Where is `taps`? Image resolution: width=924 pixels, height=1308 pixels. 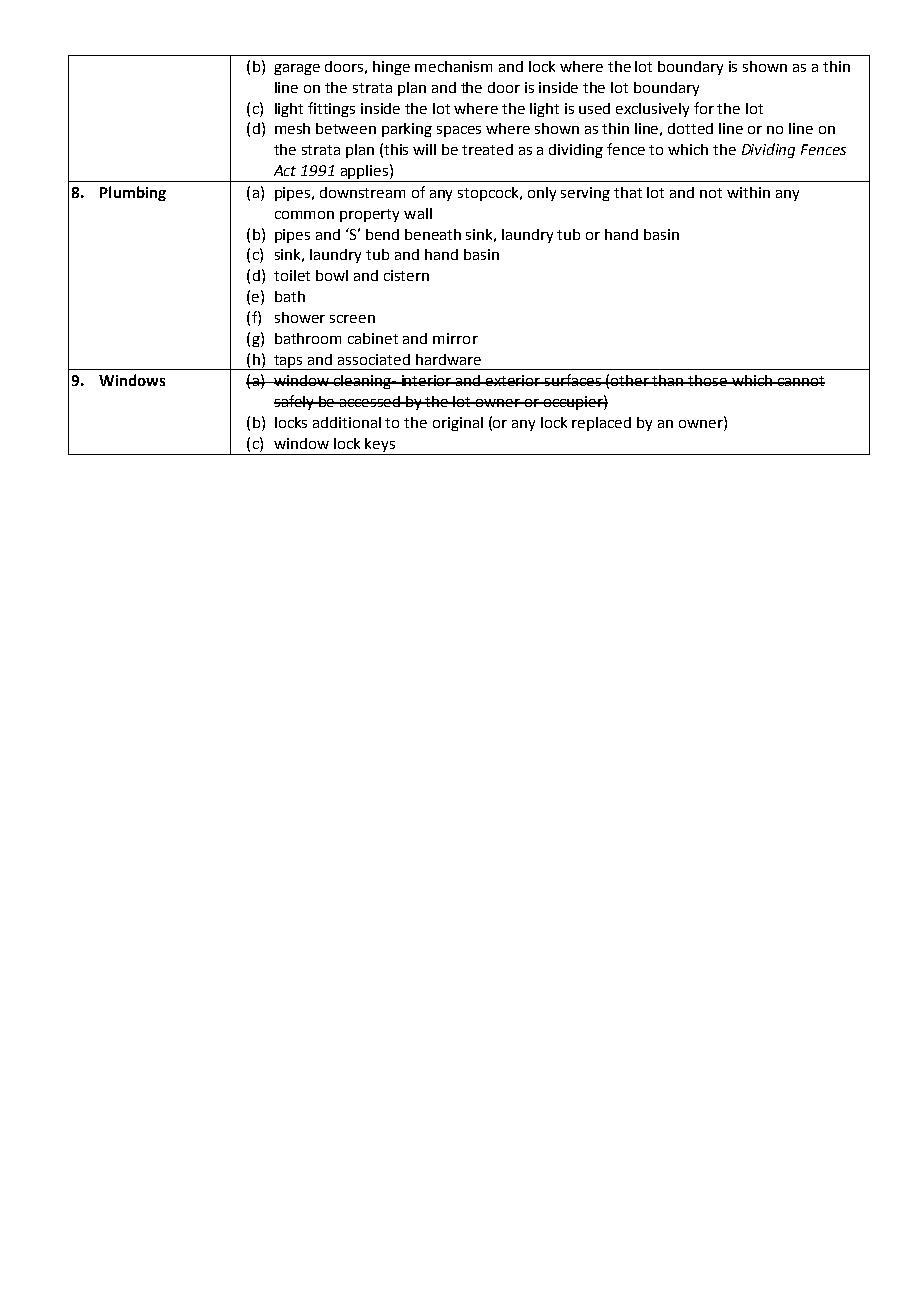
taps is located at coordinates (289, 362).
